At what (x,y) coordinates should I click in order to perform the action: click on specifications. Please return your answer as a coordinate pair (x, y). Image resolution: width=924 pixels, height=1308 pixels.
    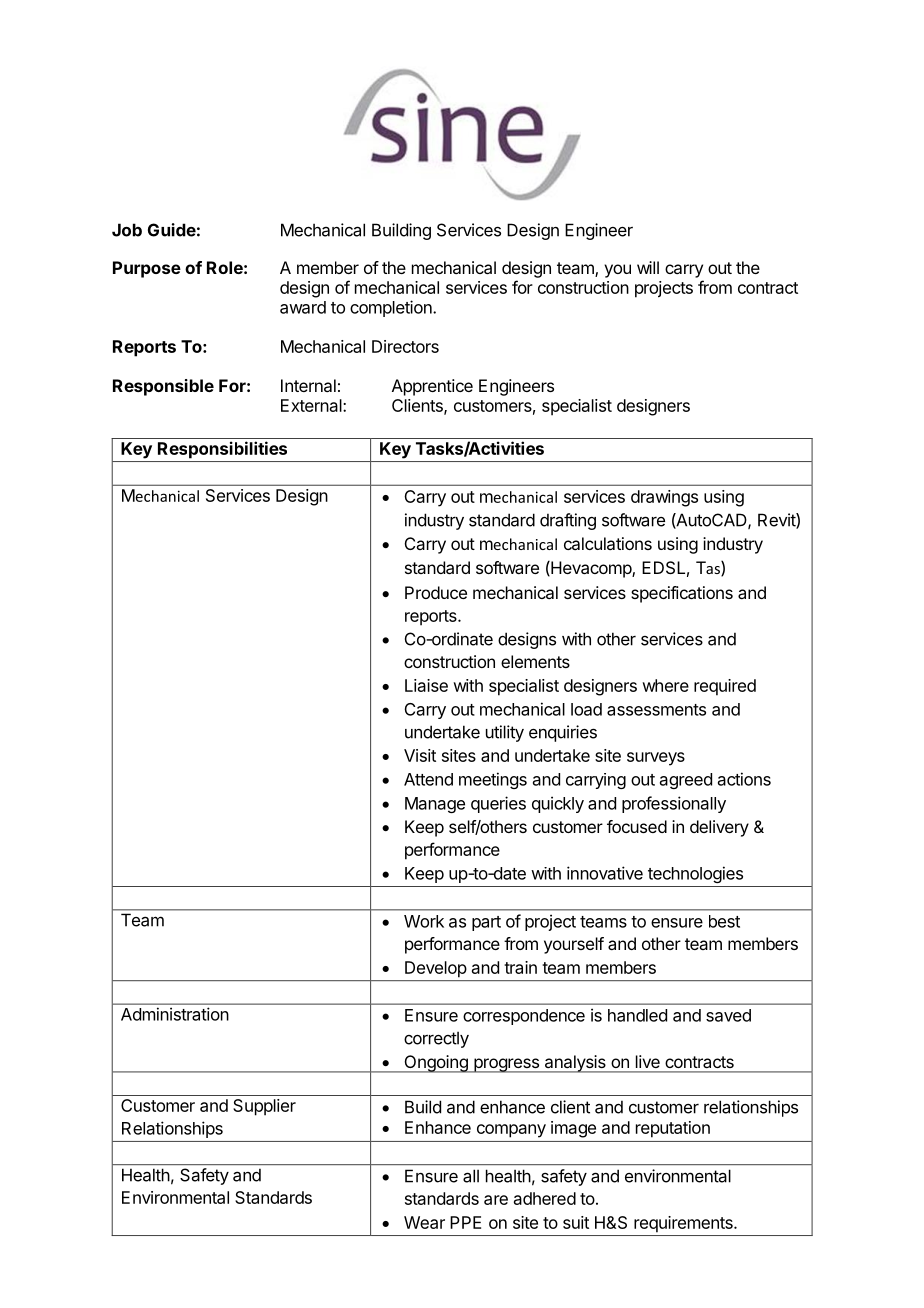
    Looking at the image, I should click on (682, 594).
